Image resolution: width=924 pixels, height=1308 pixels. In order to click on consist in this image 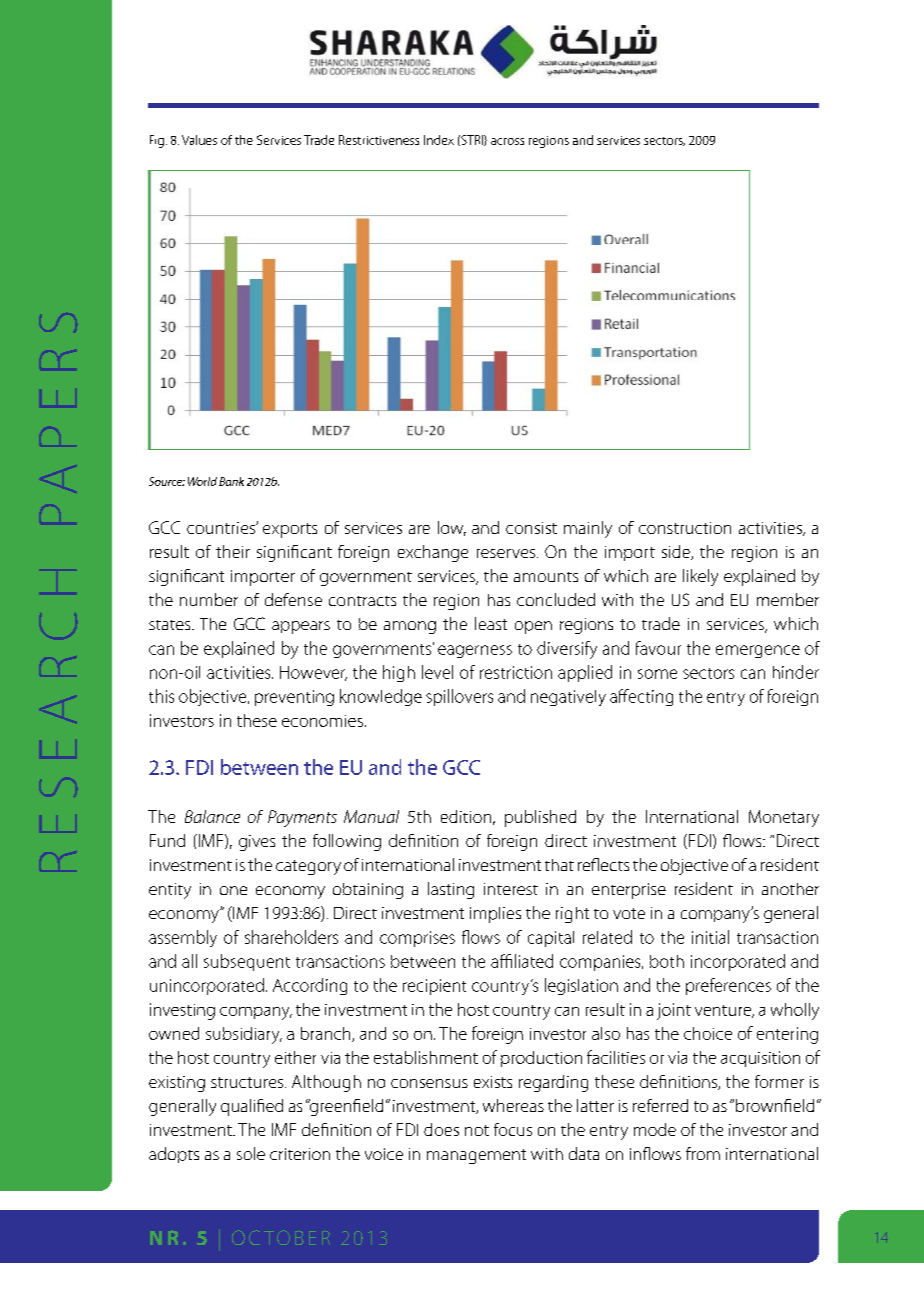, I will do `click(531, 528)`.
